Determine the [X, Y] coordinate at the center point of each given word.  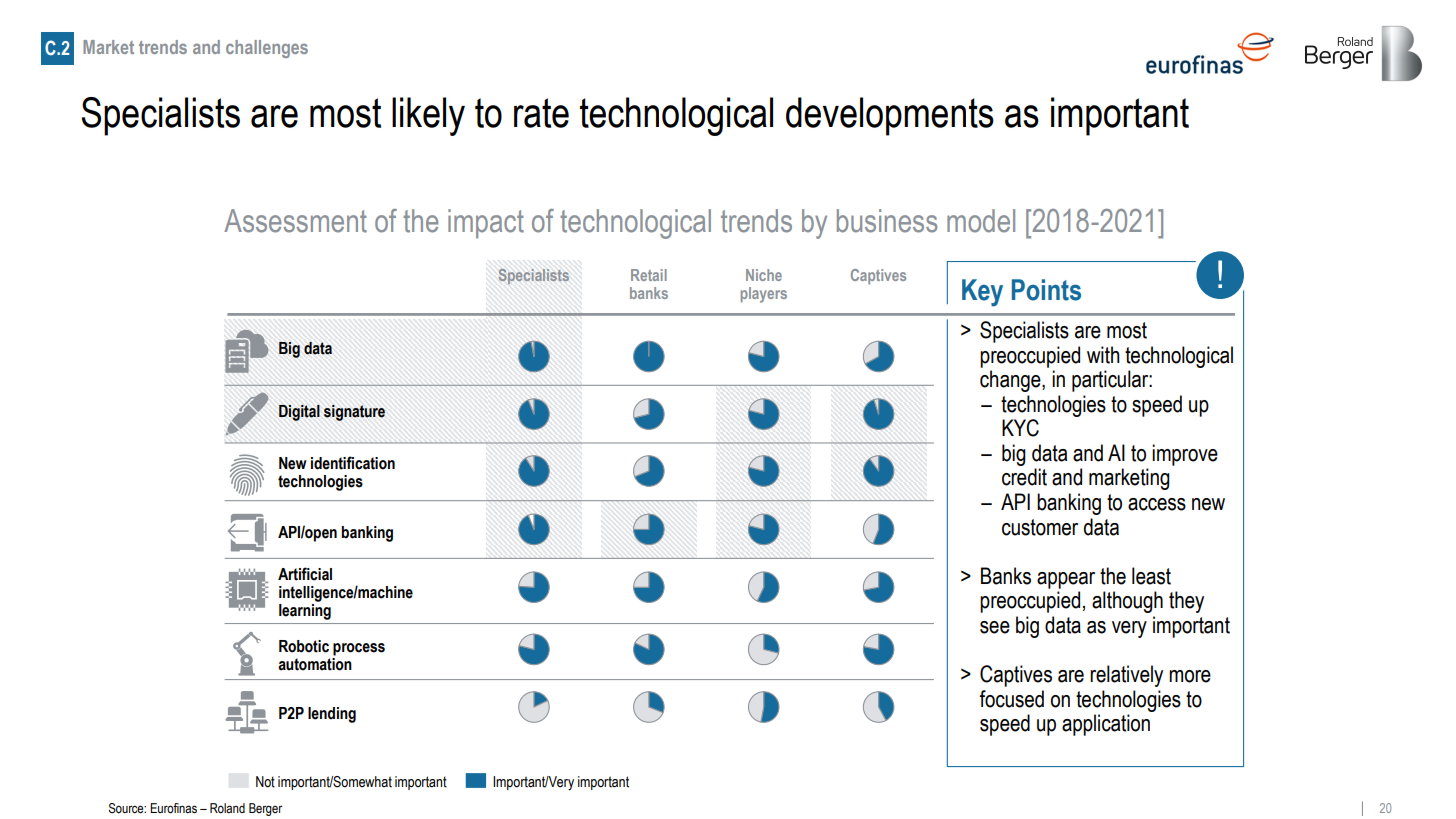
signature [354, 413]
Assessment [295, 221]
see [995, 627]
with [1103, 355]
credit [1024, 477]
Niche [764, 275]
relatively [1126, 676]
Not [265, 782]
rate [541, 113]
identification [353, 463]
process [359, 649]
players [764, 295]
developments [890, 116]
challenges [267, 49]
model [981, 221]
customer [1040, 527]
